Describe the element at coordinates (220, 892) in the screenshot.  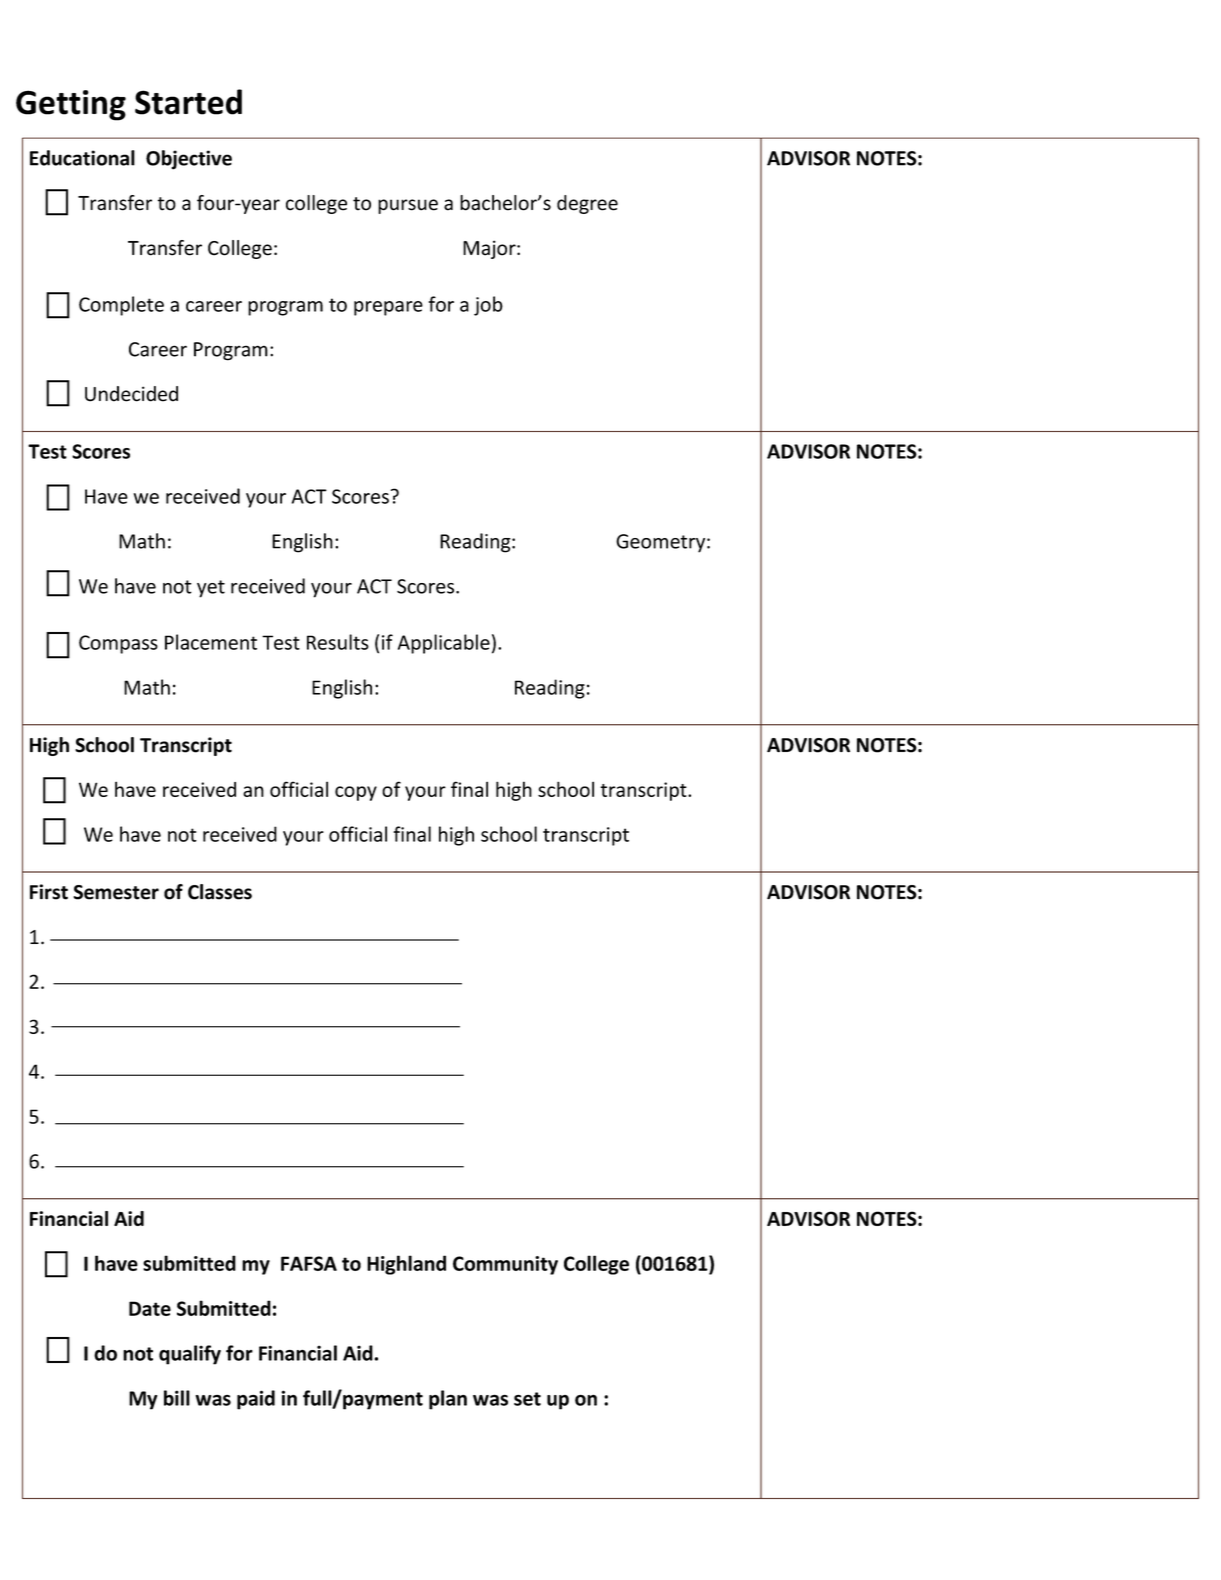
I see `Classes` at that location.
